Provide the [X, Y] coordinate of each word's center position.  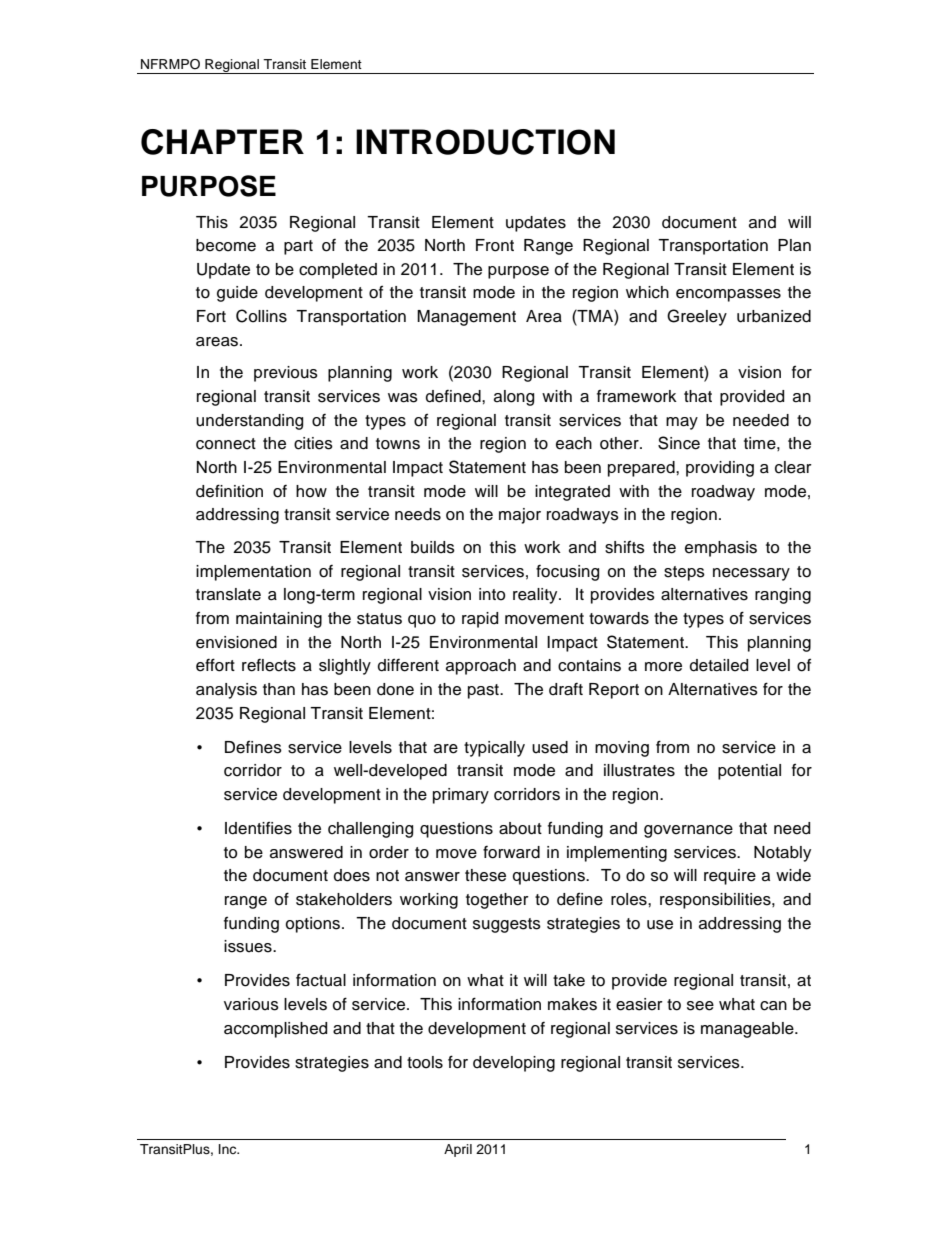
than [279, 689]
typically [494, 749]
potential [749, 772]
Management [466, 318]
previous [286, 374]
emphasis [721, 549]
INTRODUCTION [485, 142]
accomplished [275, 1030]
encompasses [728, 295]
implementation [253, 573]
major [520, 516]
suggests [507, 925]
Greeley [697, 317]
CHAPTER [222, 142]
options [313, 925]
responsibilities [716, 901]
